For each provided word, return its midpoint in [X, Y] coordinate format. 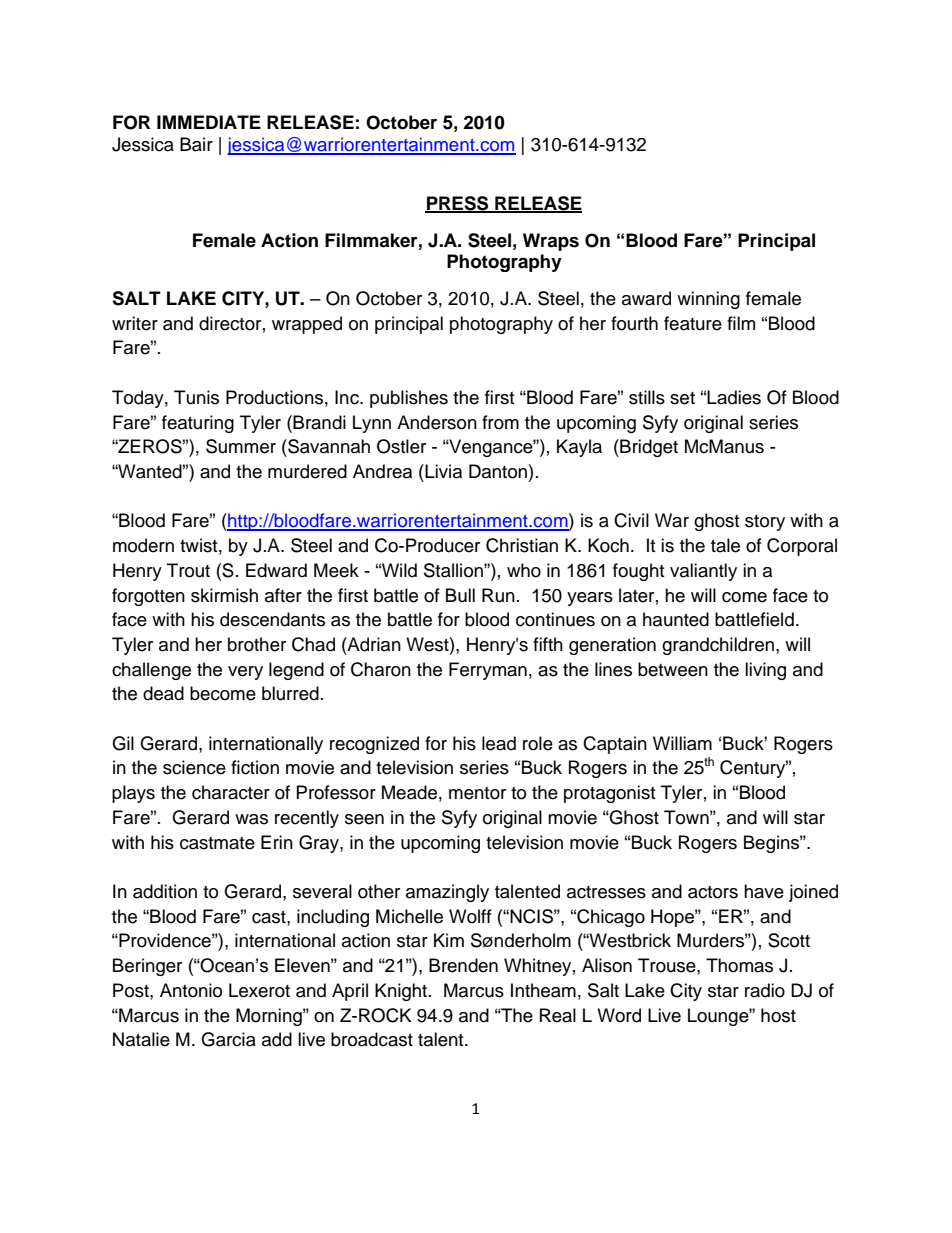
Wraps [551, 242]
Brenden [463, 965]
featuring [198, 424]
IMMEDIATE [209, 122]
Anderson [437, 422]
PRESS [458, 204]
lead [499, 743]
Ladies [734, 397]
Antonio [191, 990]
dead [163, 693]
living [765, 671]
